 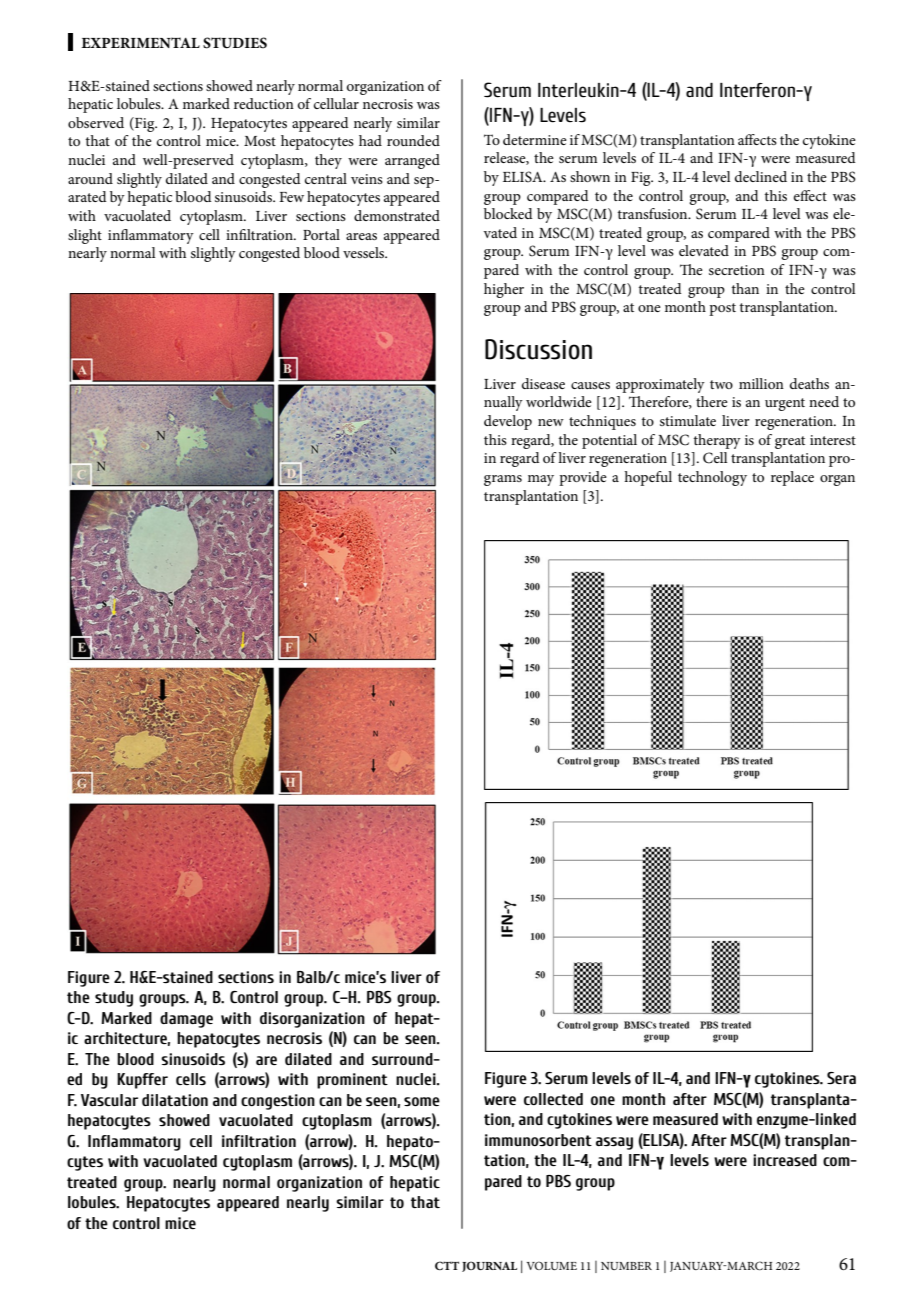 I want to click on Portal, so click(x=321, y=234).
